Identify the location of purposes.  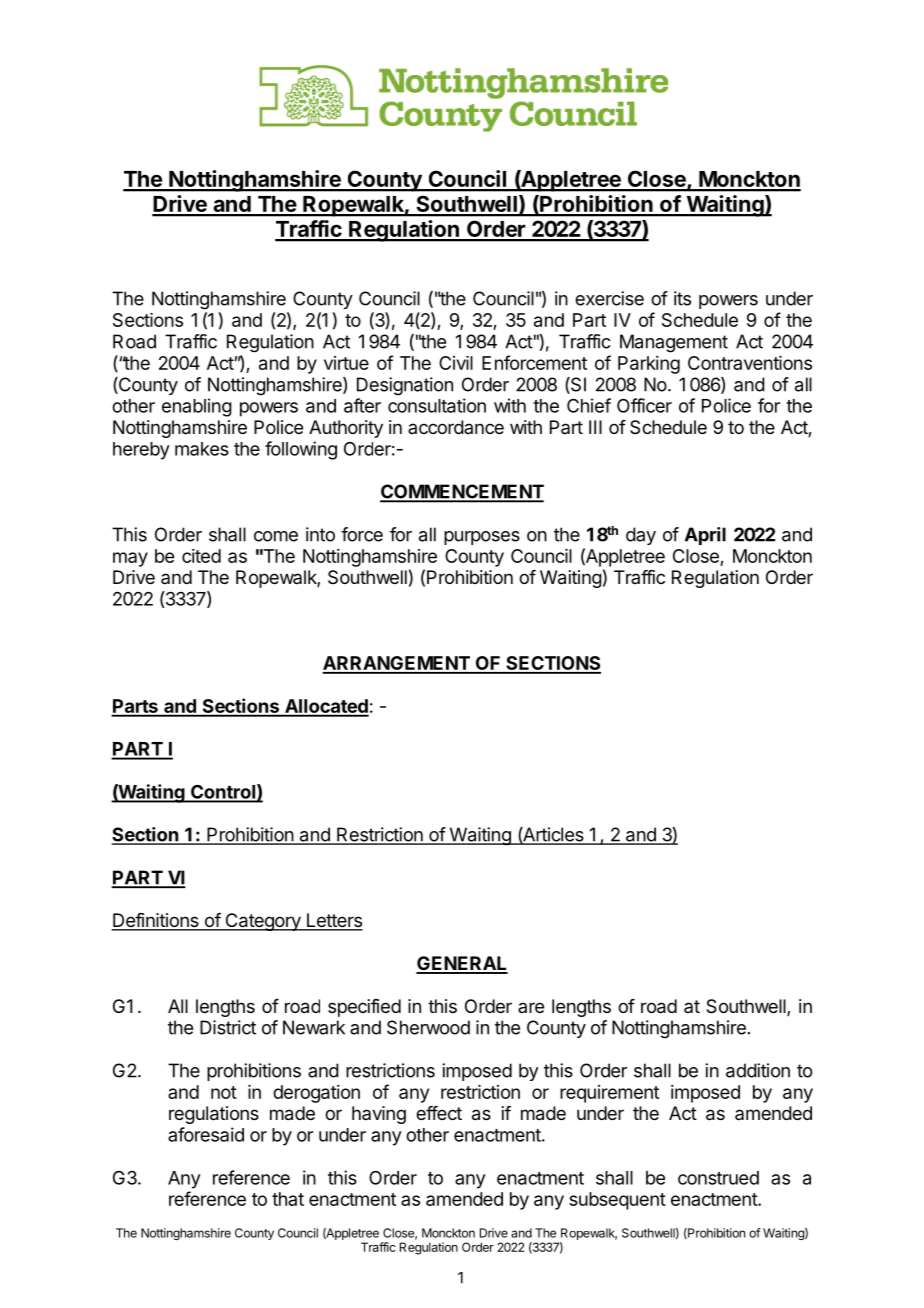
(482, 538).
